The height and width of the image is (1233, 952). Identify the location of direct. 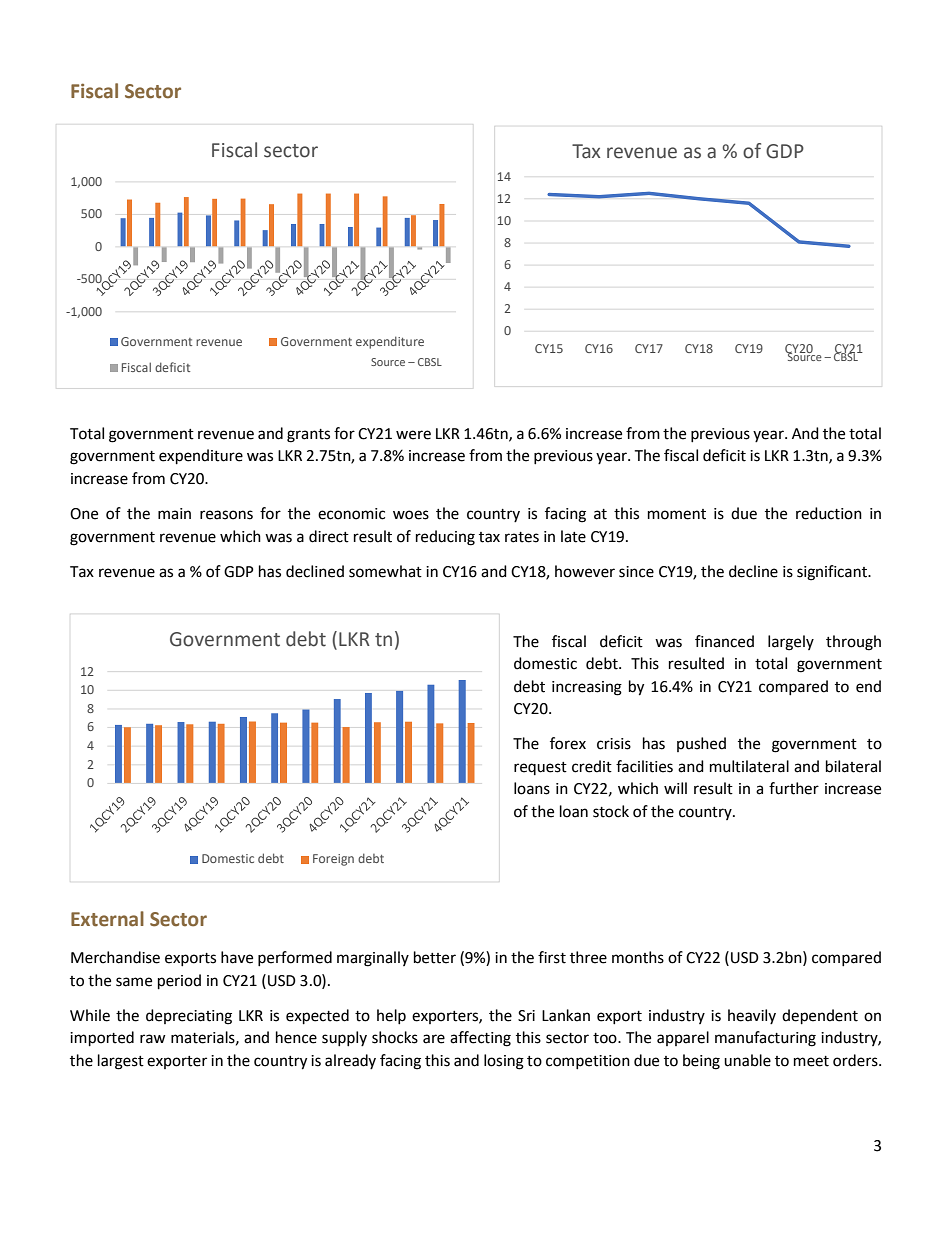
(329, 536).
